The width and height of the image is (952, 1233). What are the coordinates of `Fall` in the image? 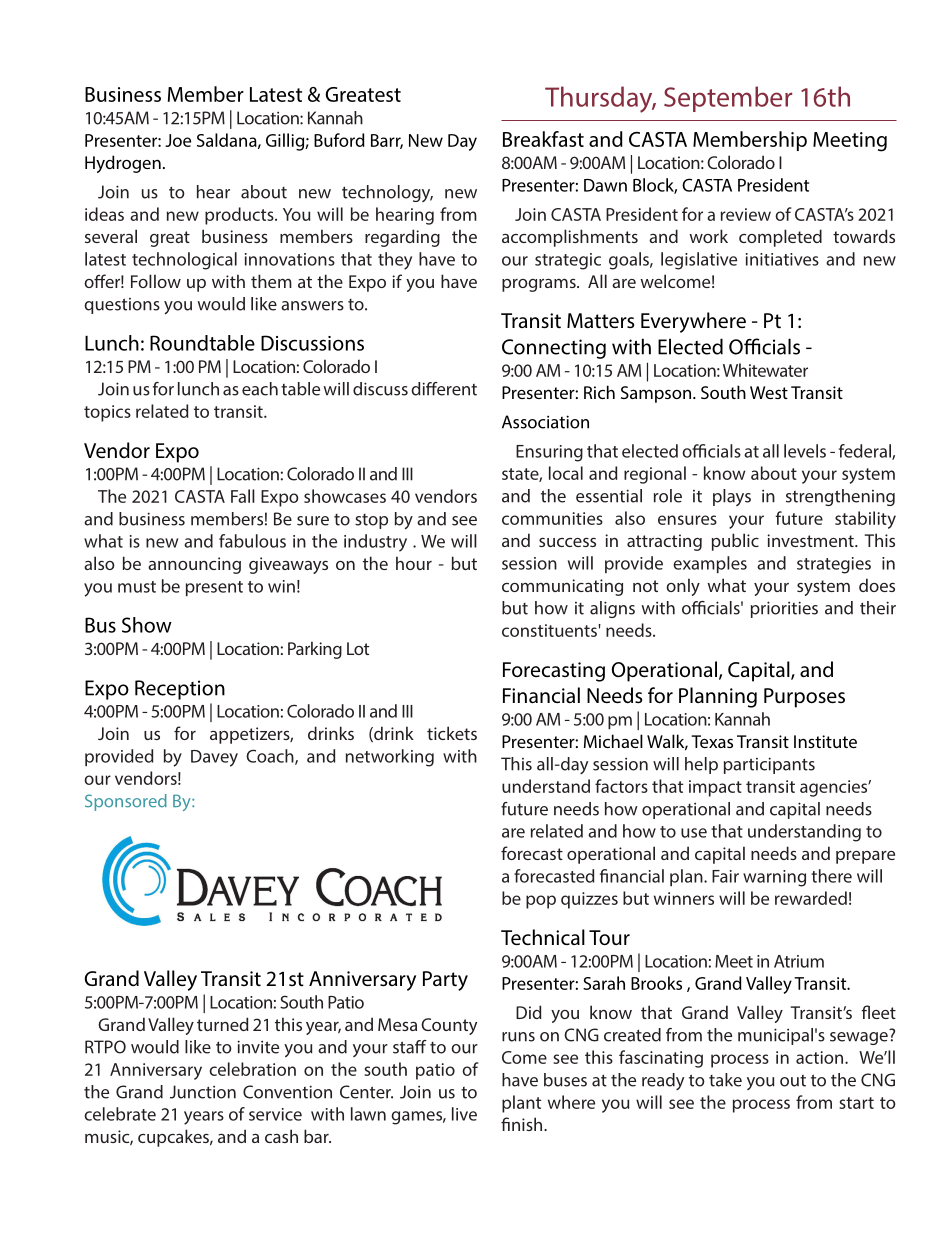 It's located at (243, 496).
